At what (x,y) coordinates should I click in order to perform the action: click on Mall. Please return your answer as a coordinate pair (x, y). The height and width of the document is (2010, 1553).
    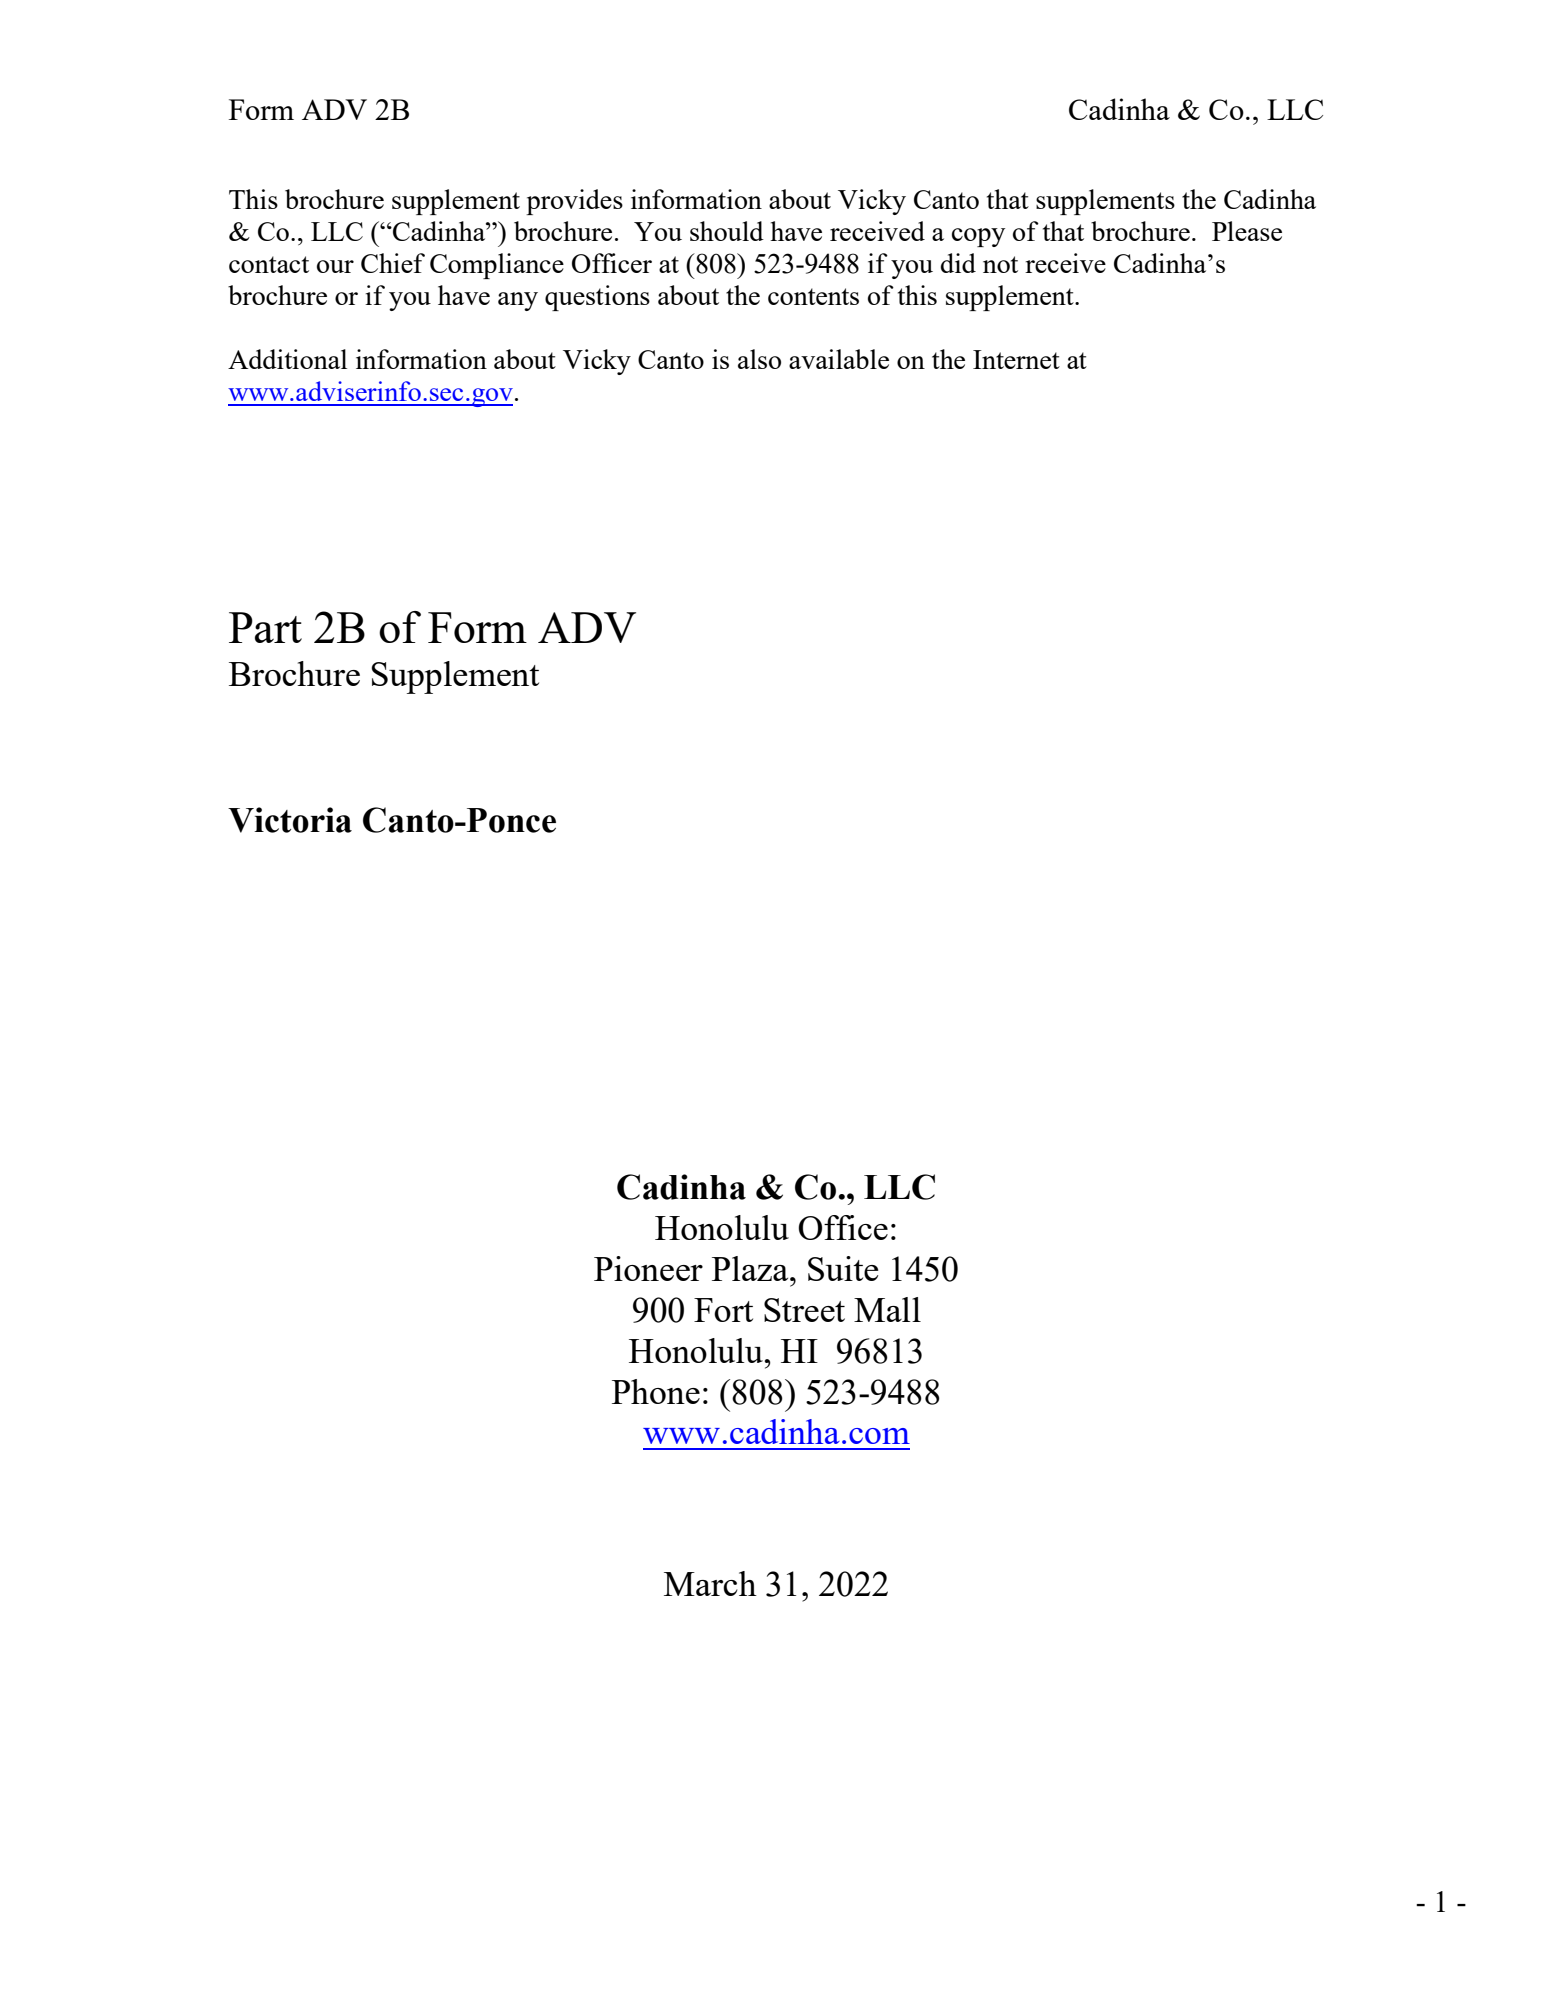
    Looking at the image, I should click on (887, 1309).
